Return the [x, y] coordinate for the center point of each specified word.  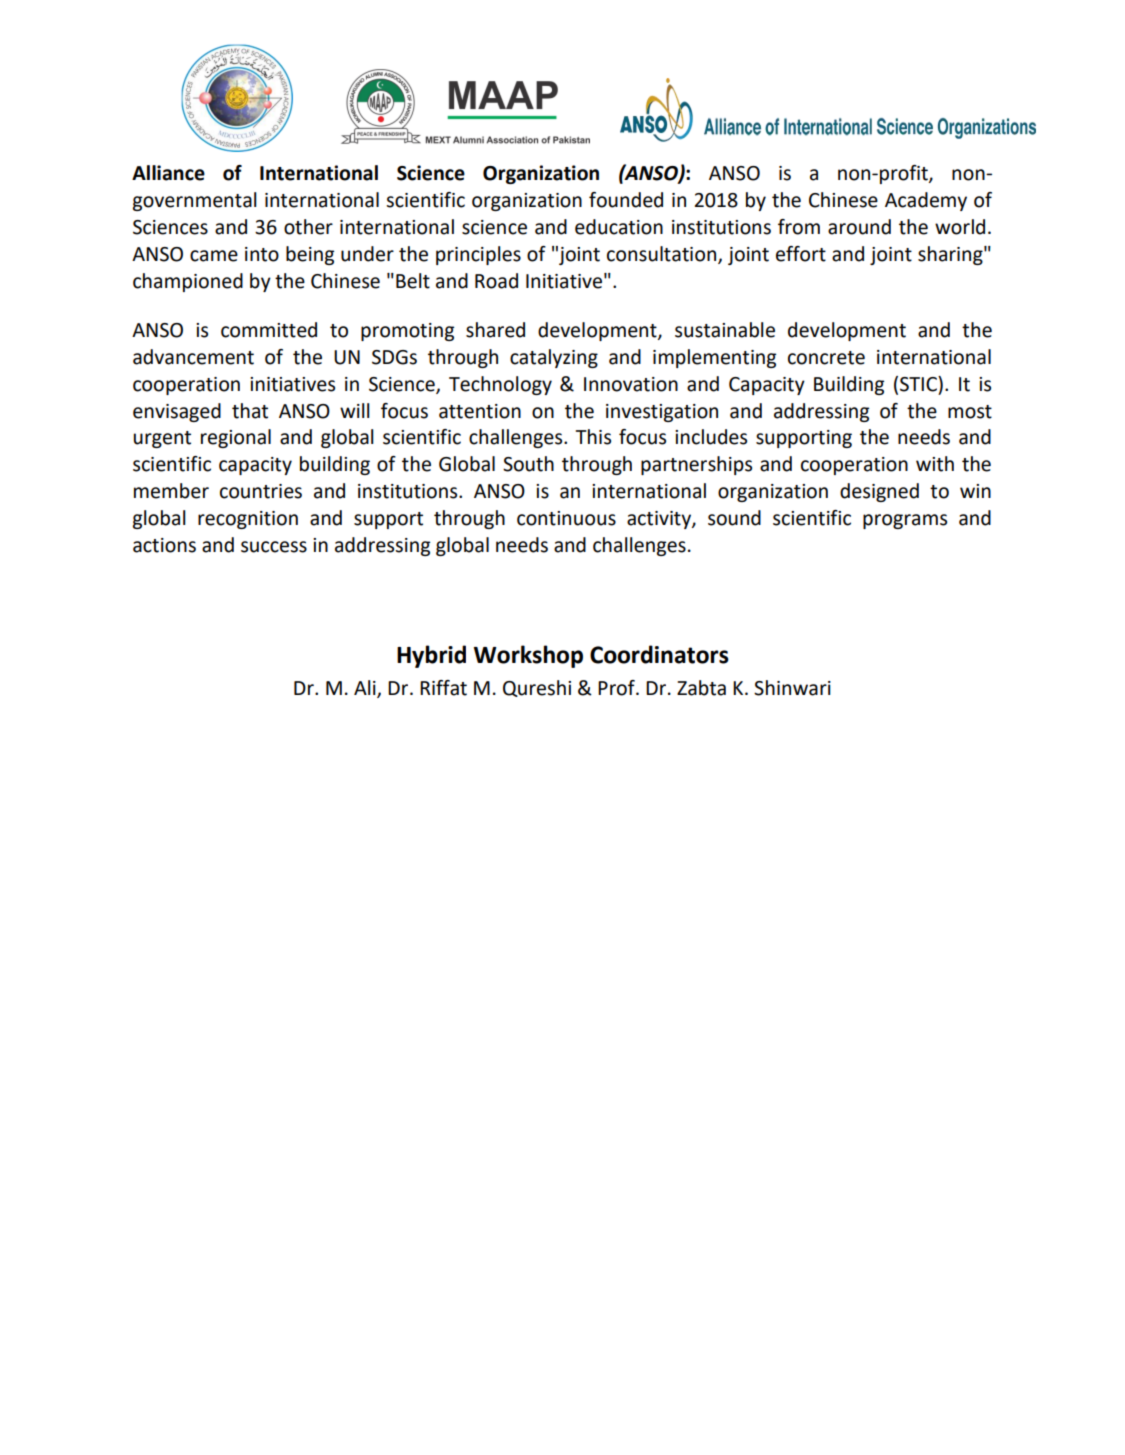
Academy [926, 201]
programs [905, 521]
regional [236, 438]
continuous [566, 518]
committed [269, 330]
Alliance [168, 173]
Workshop [528, 656]
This [593, 437]
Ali [366, 688]
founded [626, 200]
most [970, 412]
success [274, 547]
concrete [826, 358]
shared [495, 330]
